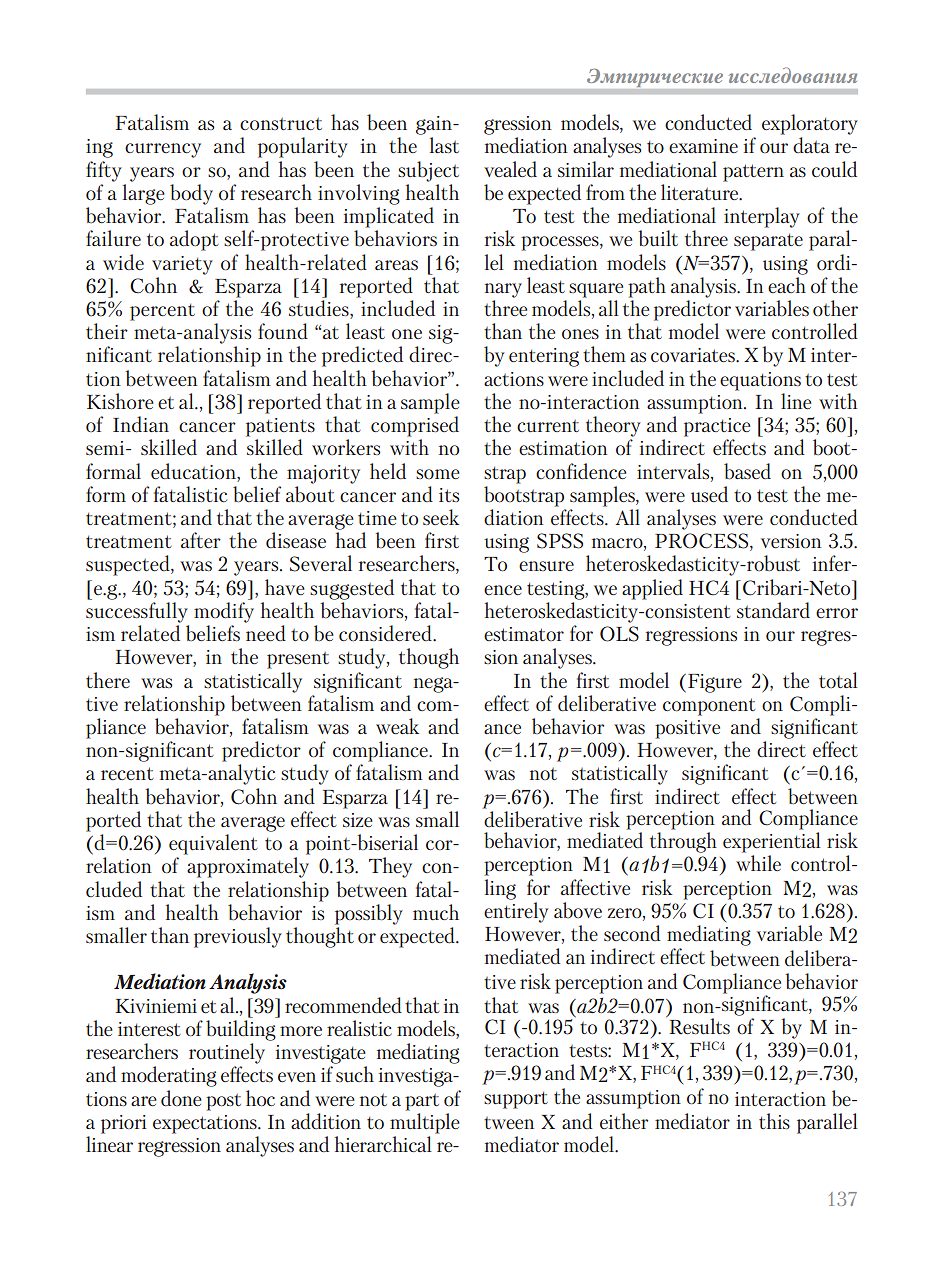 This image has height=1288, width=944. Describe the element at coordinates (181, 1098) in the image. I see `done` at that location.
